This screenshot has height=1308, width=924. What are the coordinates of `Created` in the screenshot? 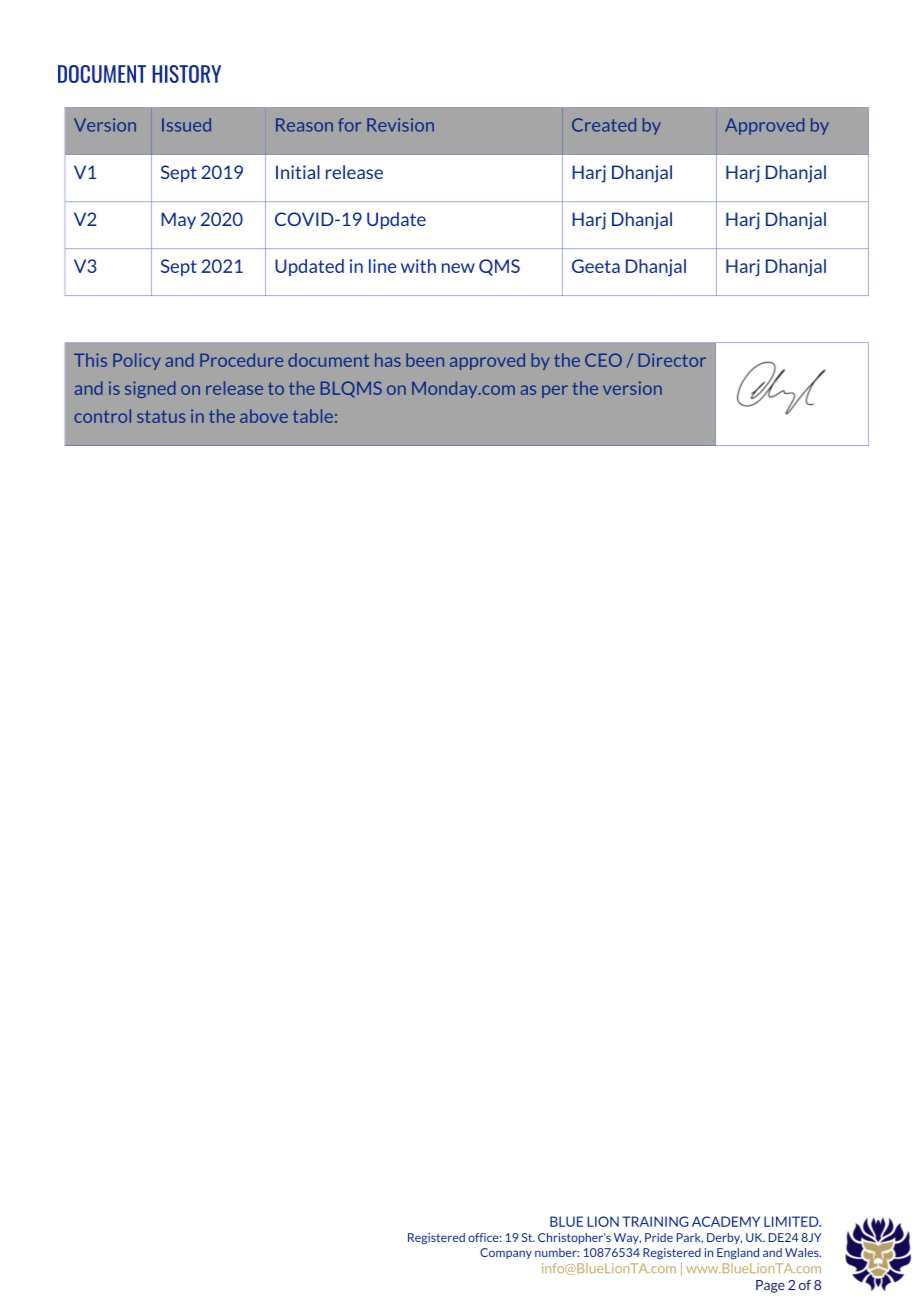 It's located at (604, 125).
